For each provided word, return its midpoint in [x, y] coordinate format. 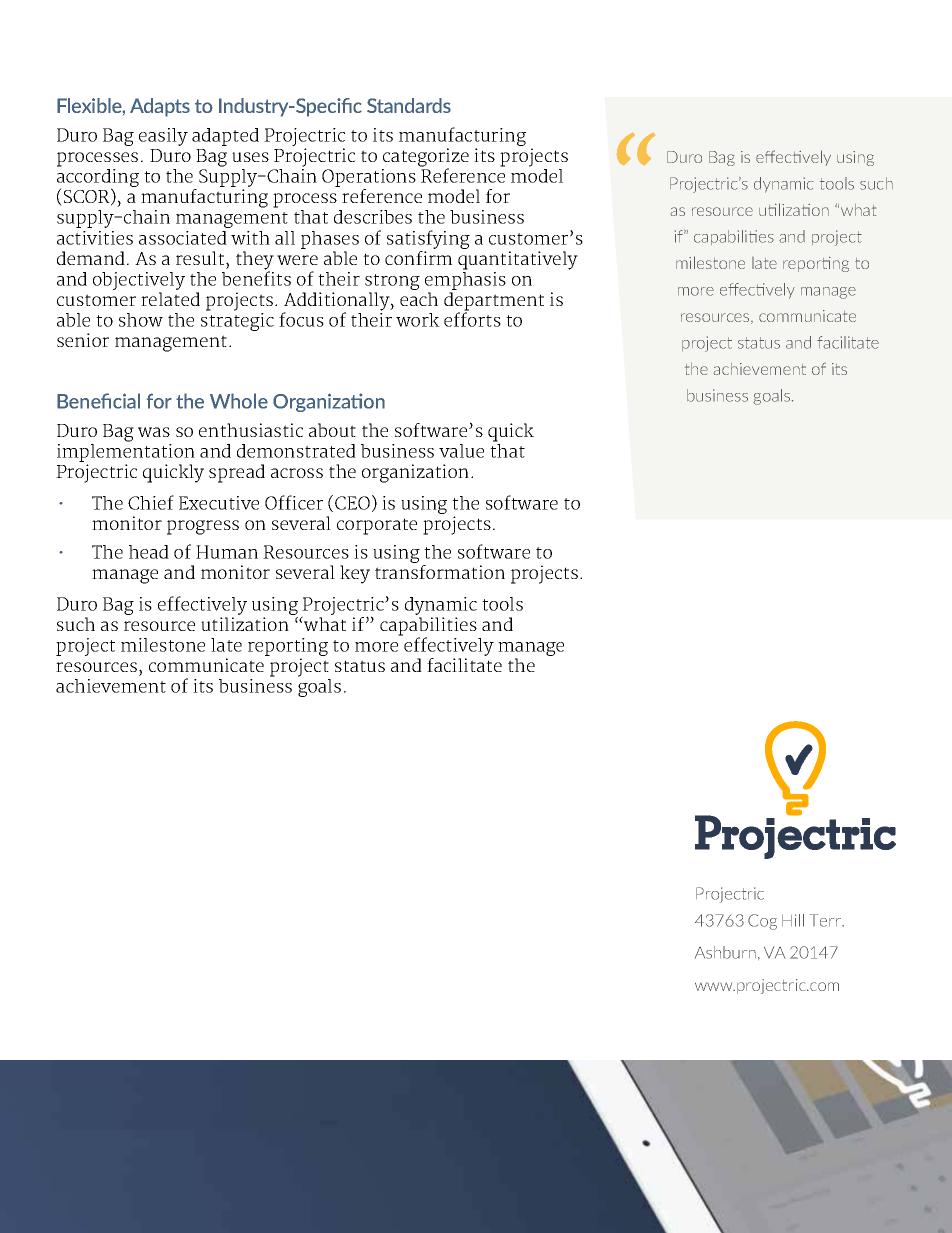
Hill [793, 920]
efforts [472, 318]
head [149, 552]
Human [227, 552]
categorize [426, 158]
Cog [762, 922]
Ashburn [725, 952]
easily [163, 137]
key [355, 574]
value [461, 451]
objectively [139, 281]
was [154, 432]
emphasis [465, 279]
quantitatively [518, 260]
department [494, 302]
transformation [440, 572]
